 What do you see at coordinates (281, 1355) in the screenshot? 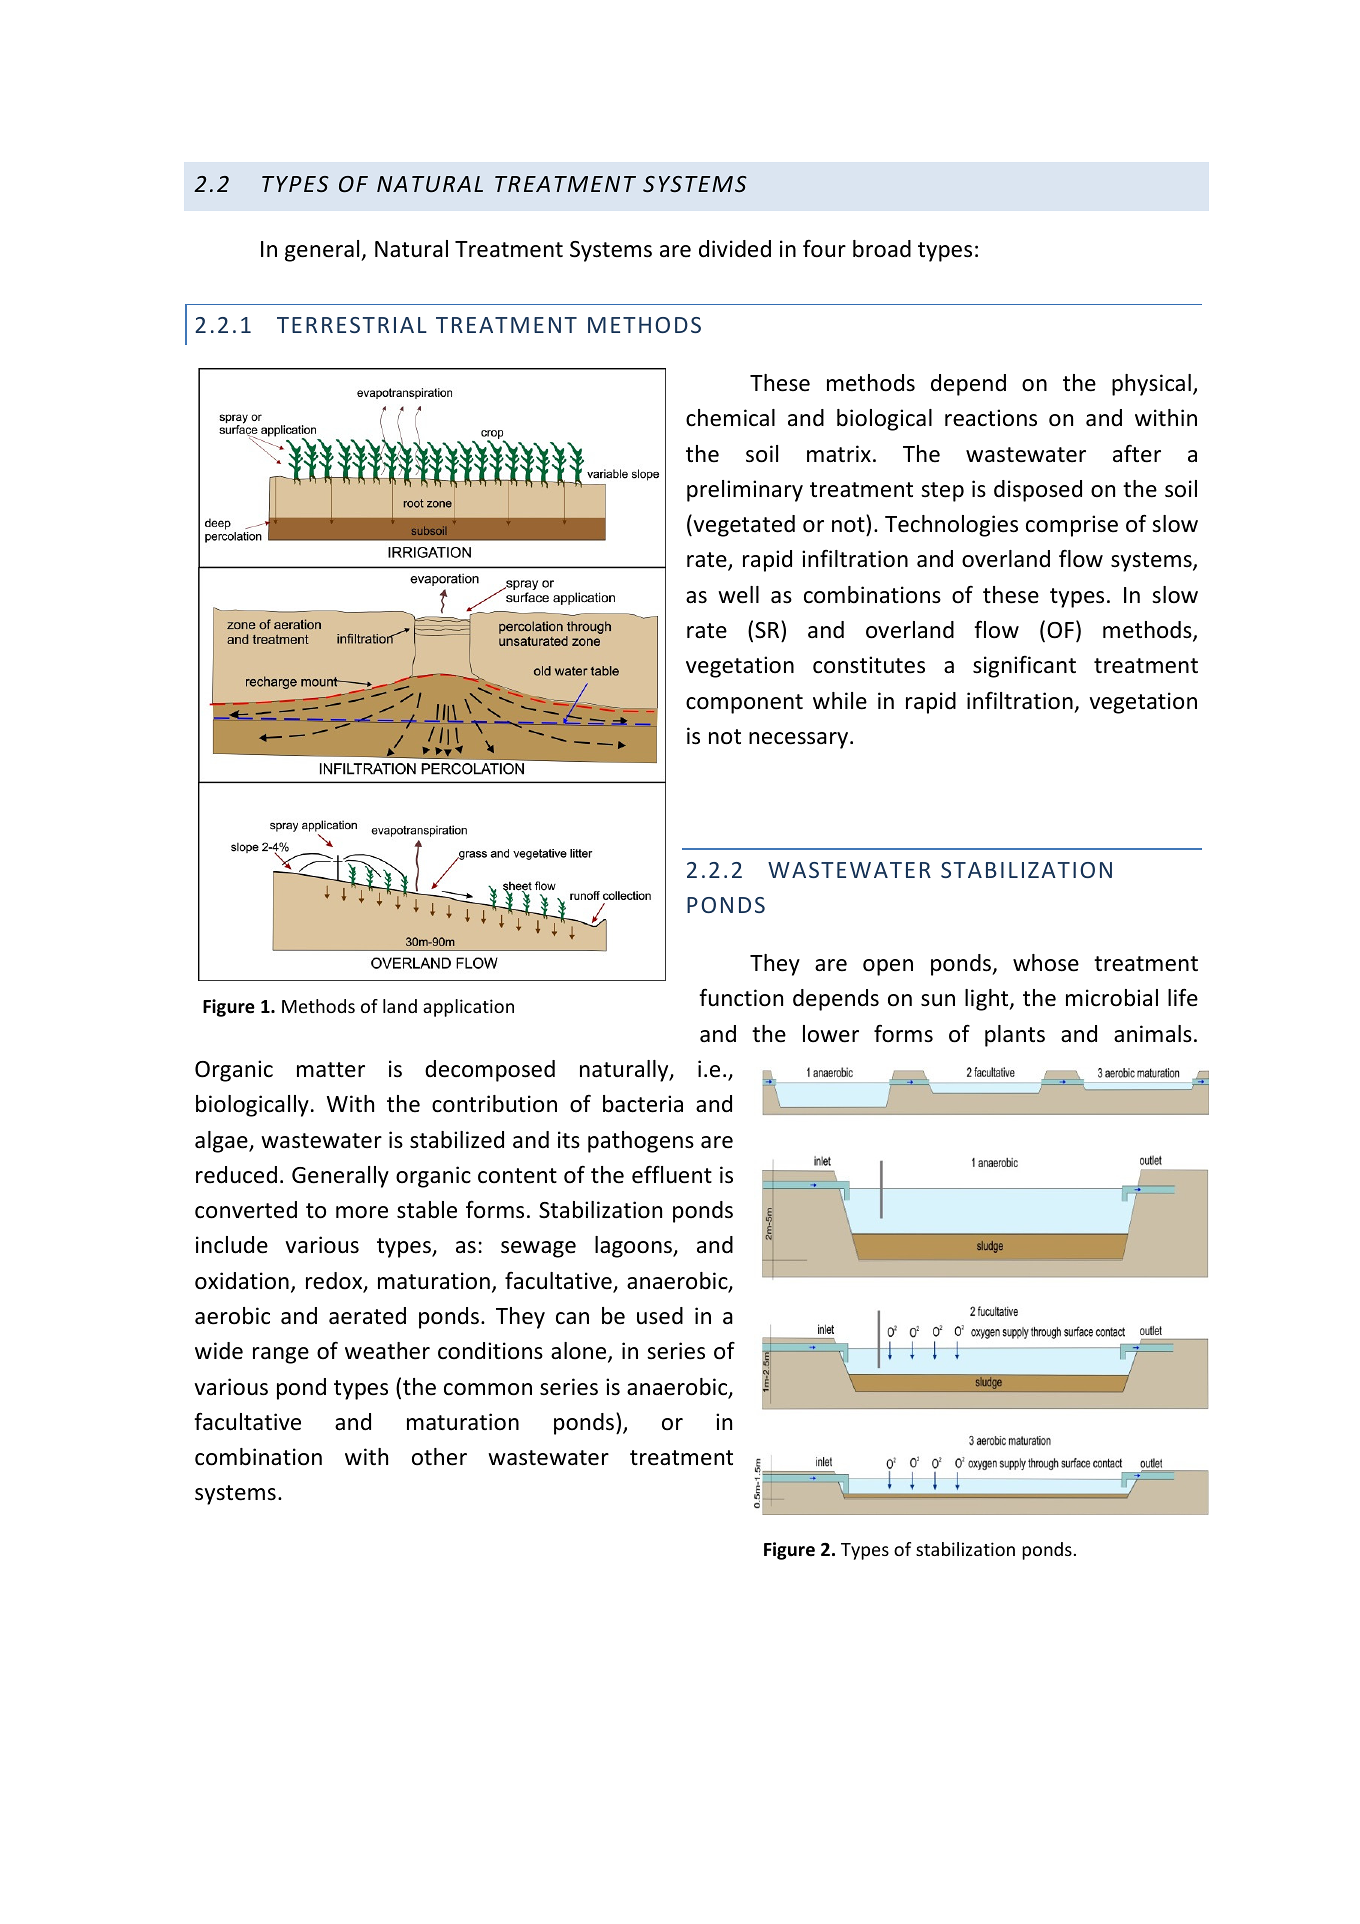
I see `range` at bounding box center [281, 1355].
